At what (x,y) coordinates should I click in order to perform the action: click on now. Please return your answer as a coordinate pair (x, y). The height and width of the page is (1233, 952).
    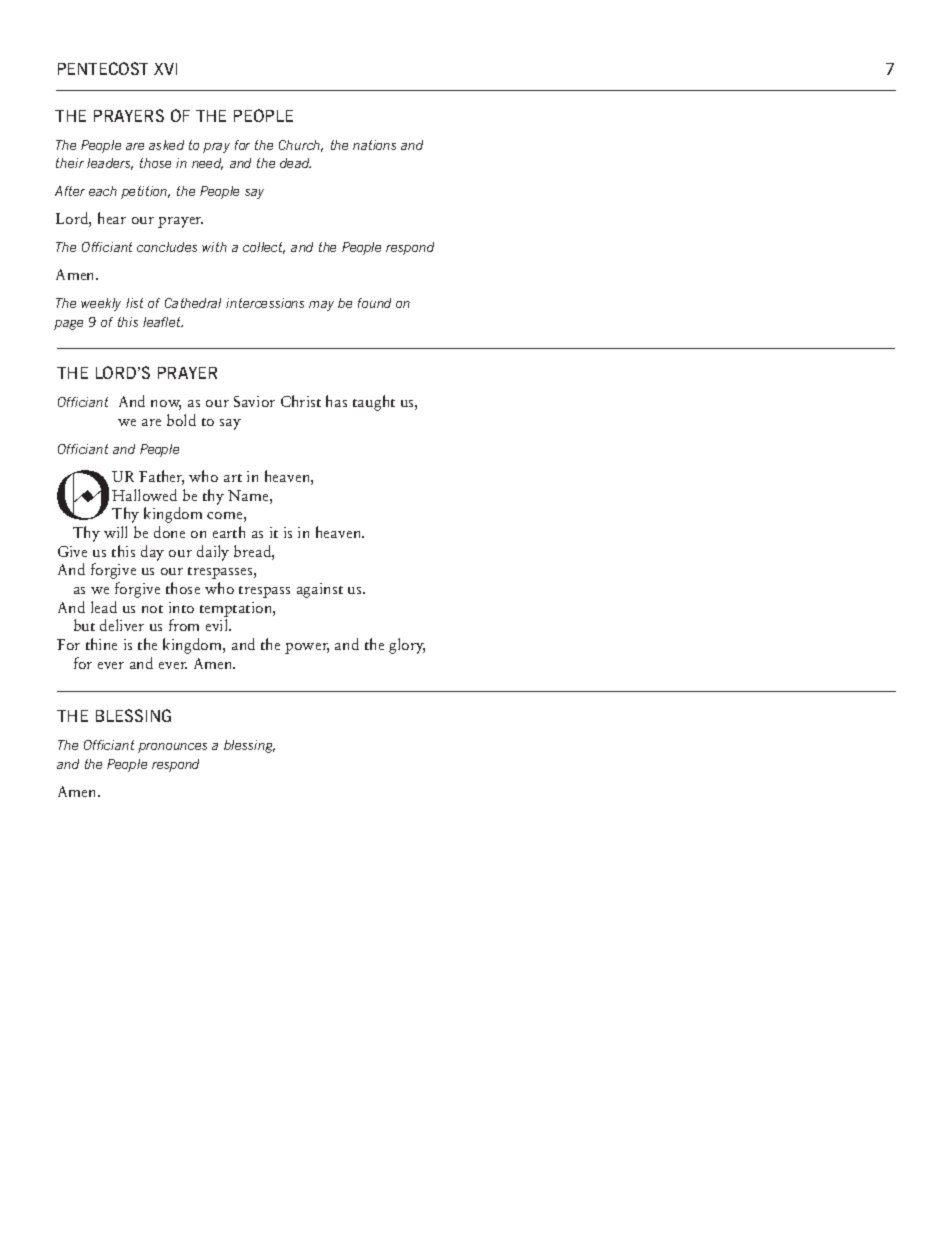
    Looking at the image, I should click on (166, 405).
